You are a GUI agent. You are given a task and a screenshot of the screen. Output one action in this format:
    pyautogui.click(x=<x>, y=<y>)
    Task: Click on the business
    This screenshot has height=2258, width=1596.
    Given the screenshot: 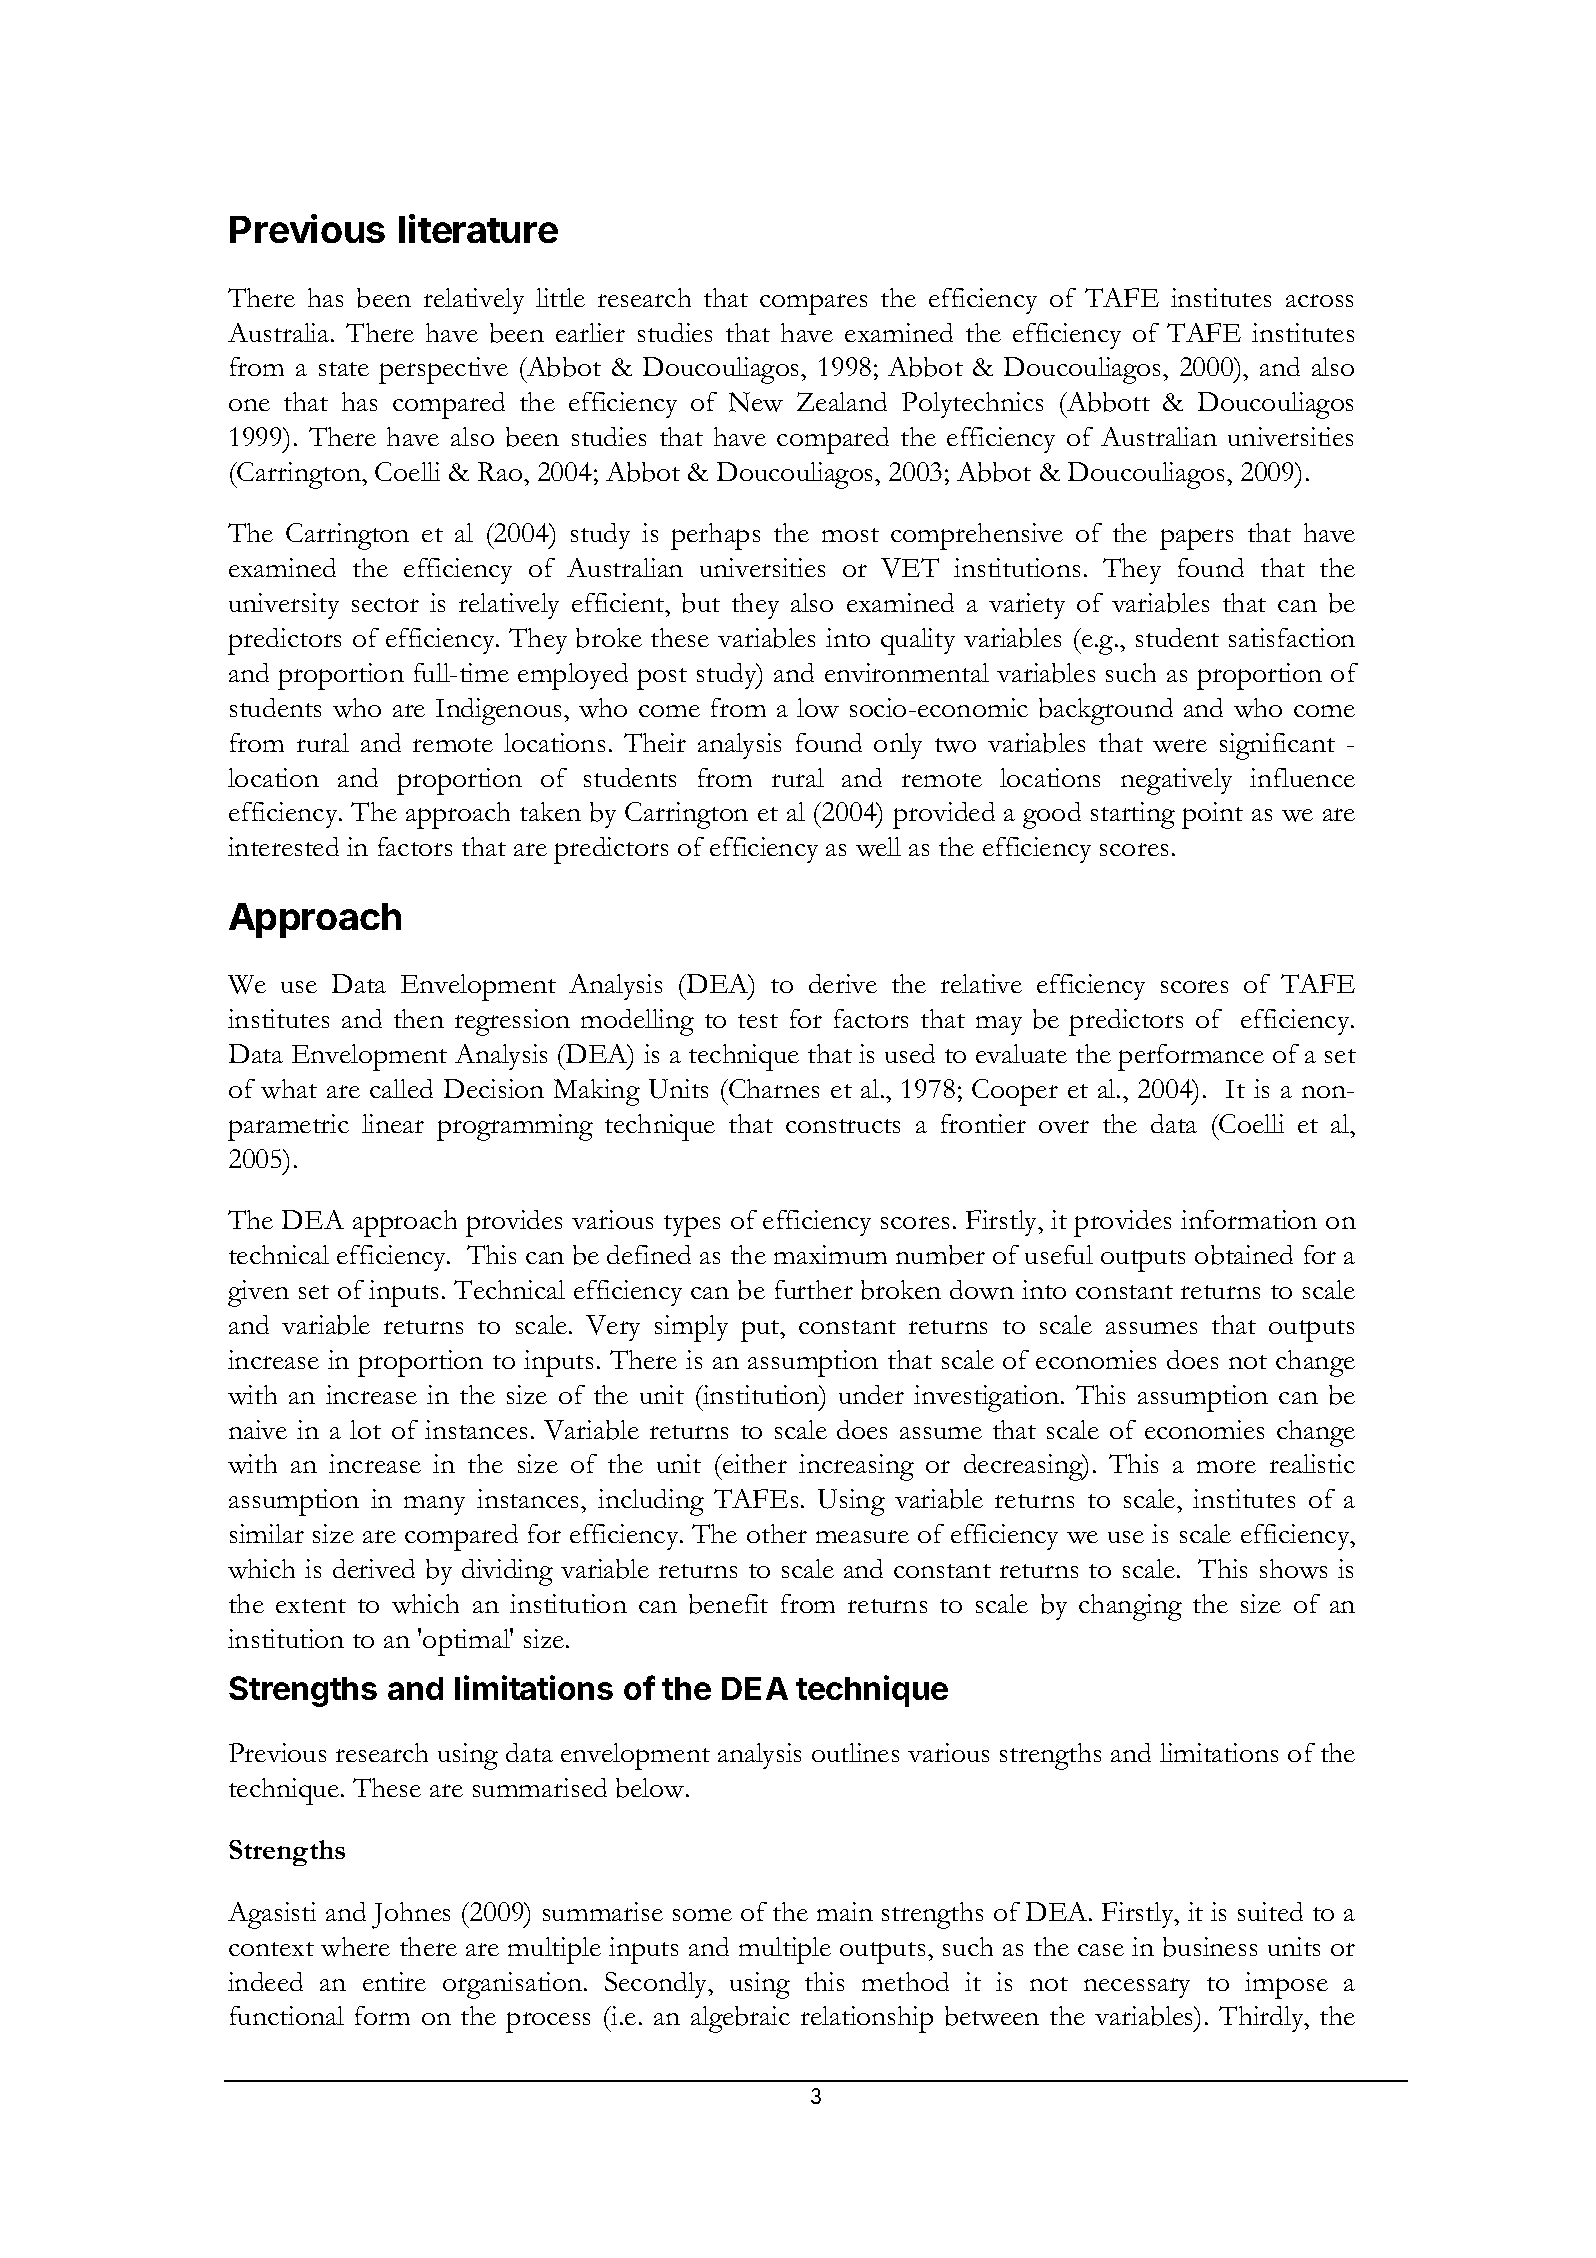 What is the action you would take?
    pyautogui.click(x=1210, y=1947)
